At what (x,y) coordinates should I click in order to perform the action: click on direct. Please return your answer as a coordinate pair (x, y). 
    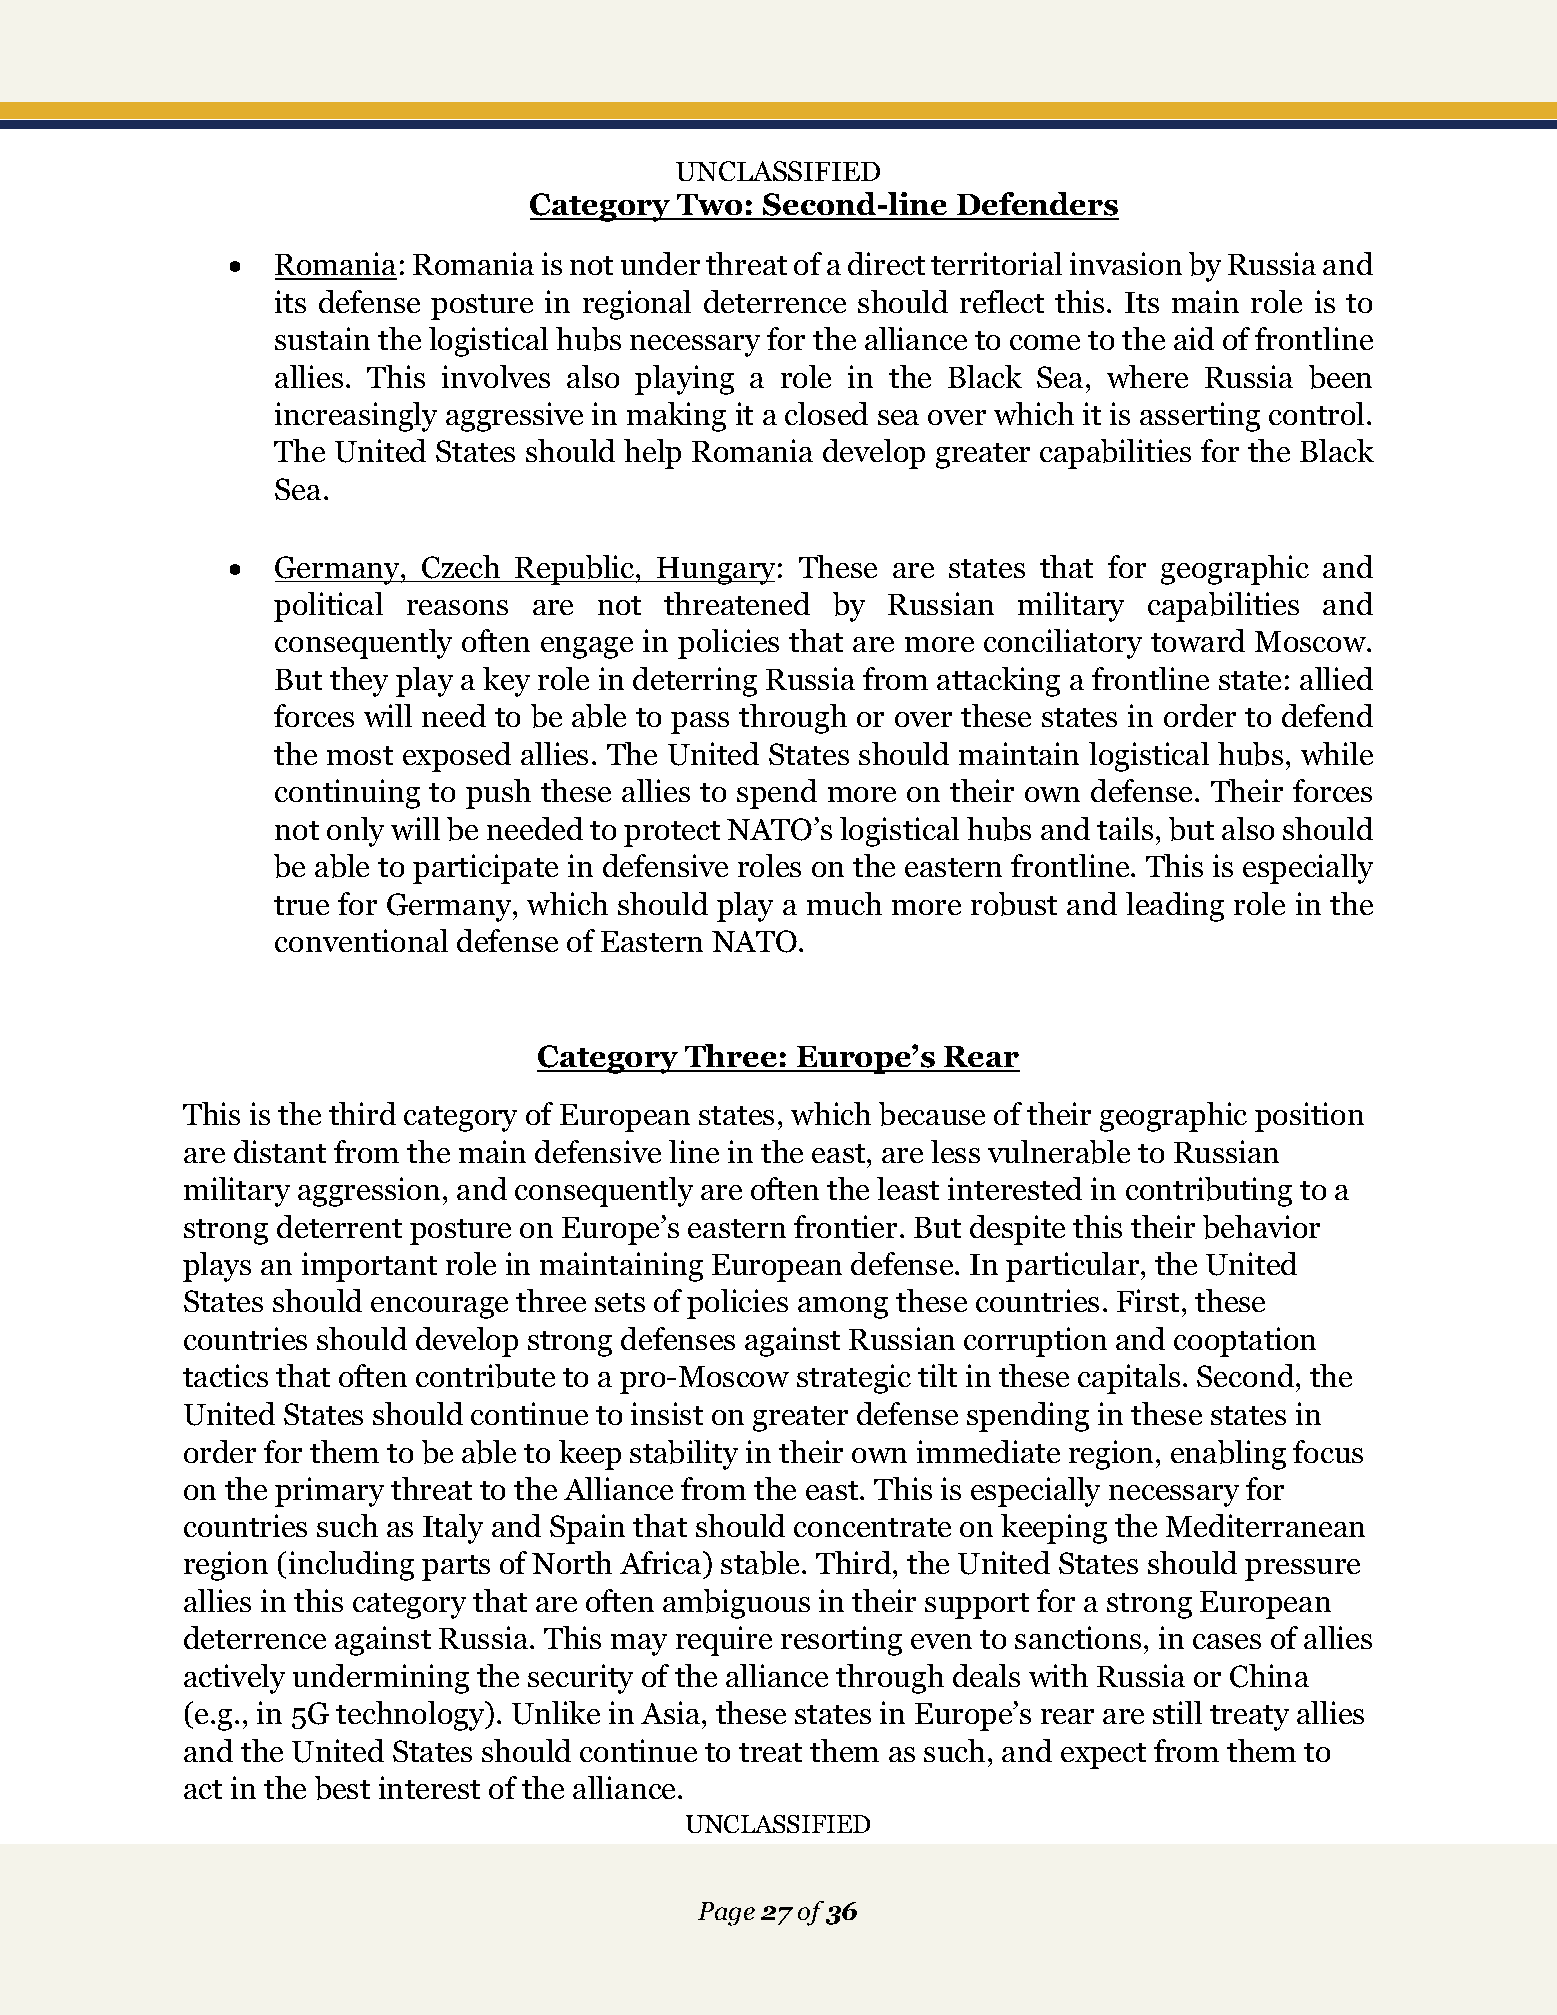
    Looking at the image, I should click on (886, 263).
